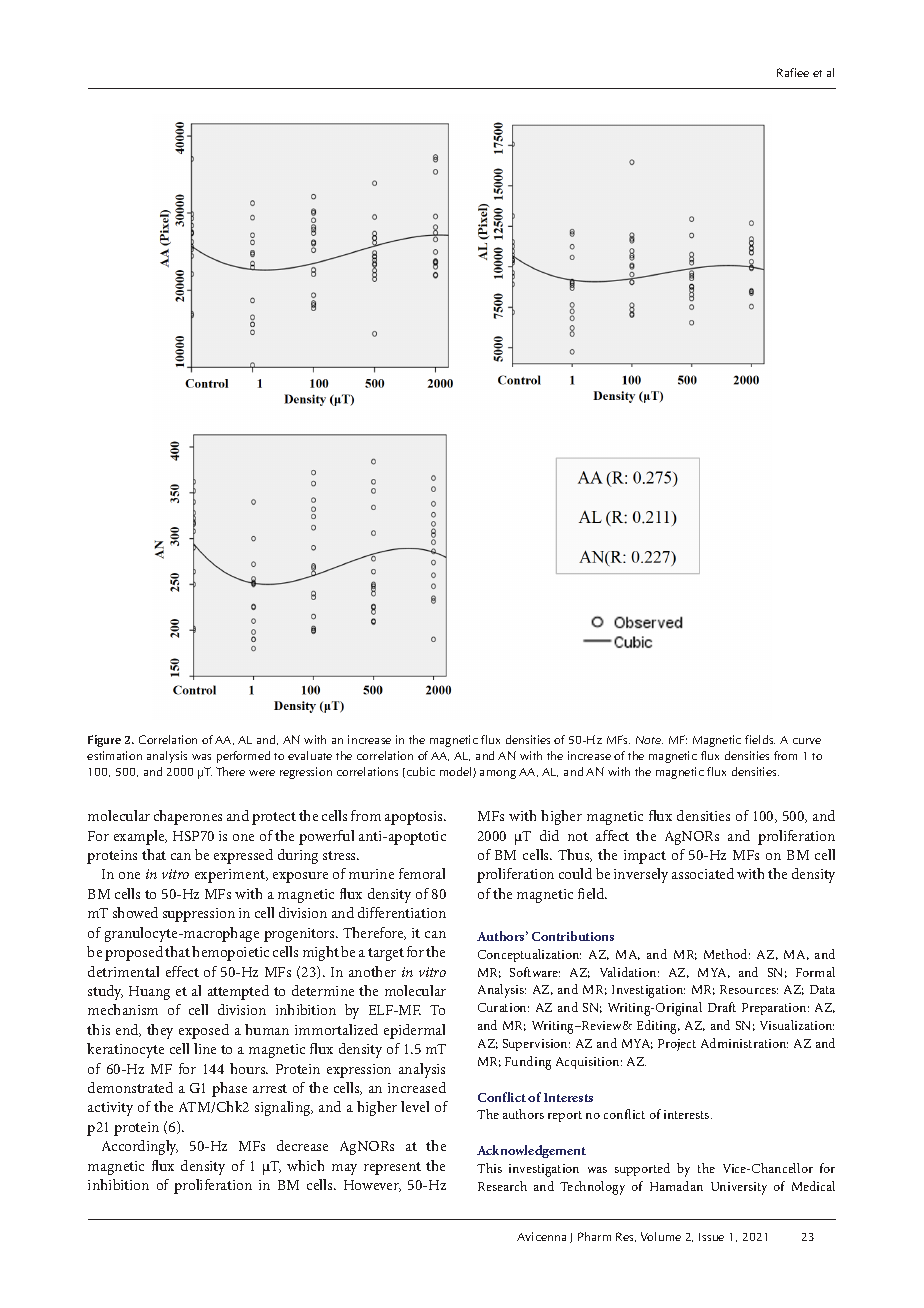 The width and height of the screenshot is (924, 1308). What do you see at coordinates (528, 1063) in the screenshot?
I see `Funding` at bounding box center [528, 1063].
